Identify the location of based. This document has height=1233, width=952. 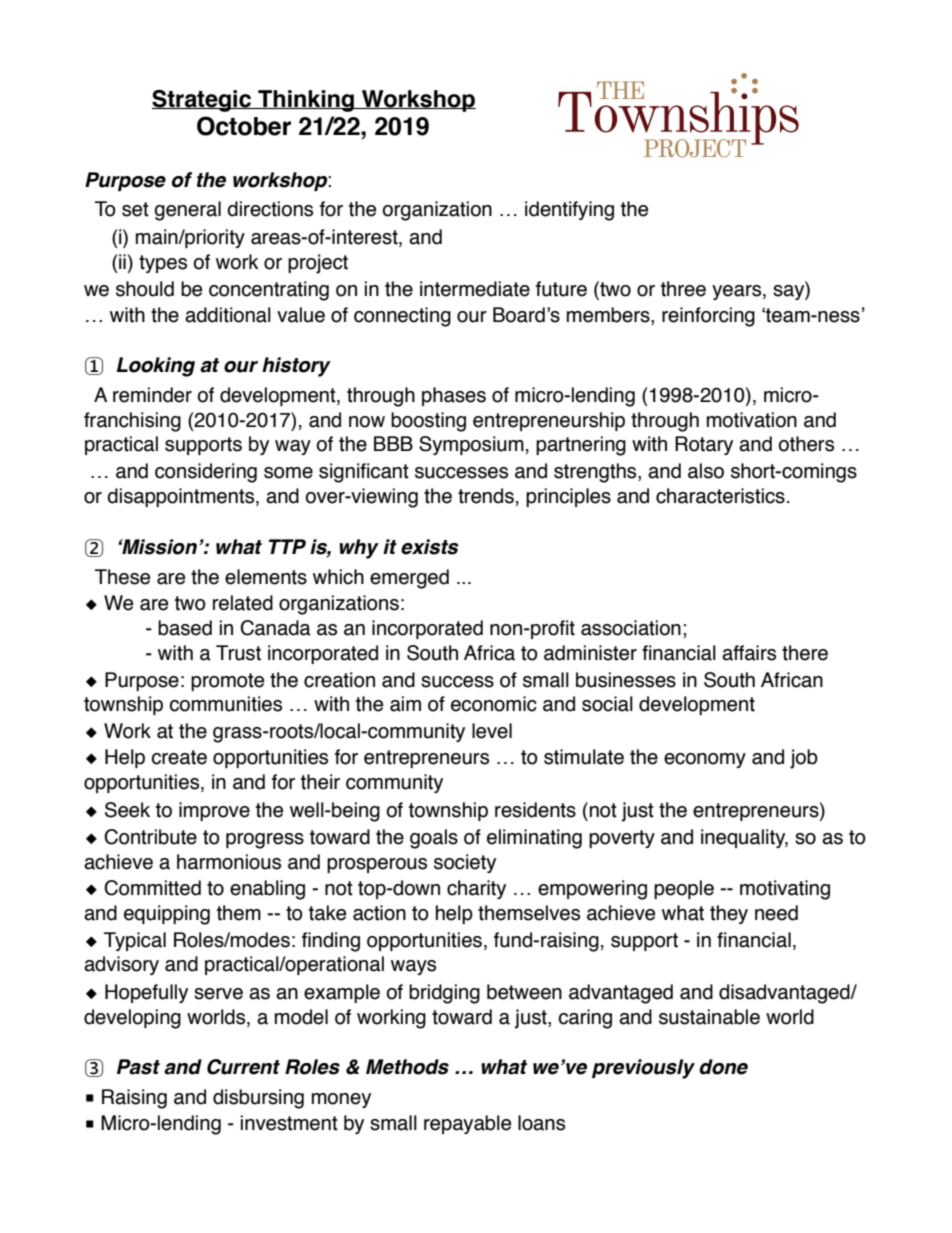
(185, 628).
